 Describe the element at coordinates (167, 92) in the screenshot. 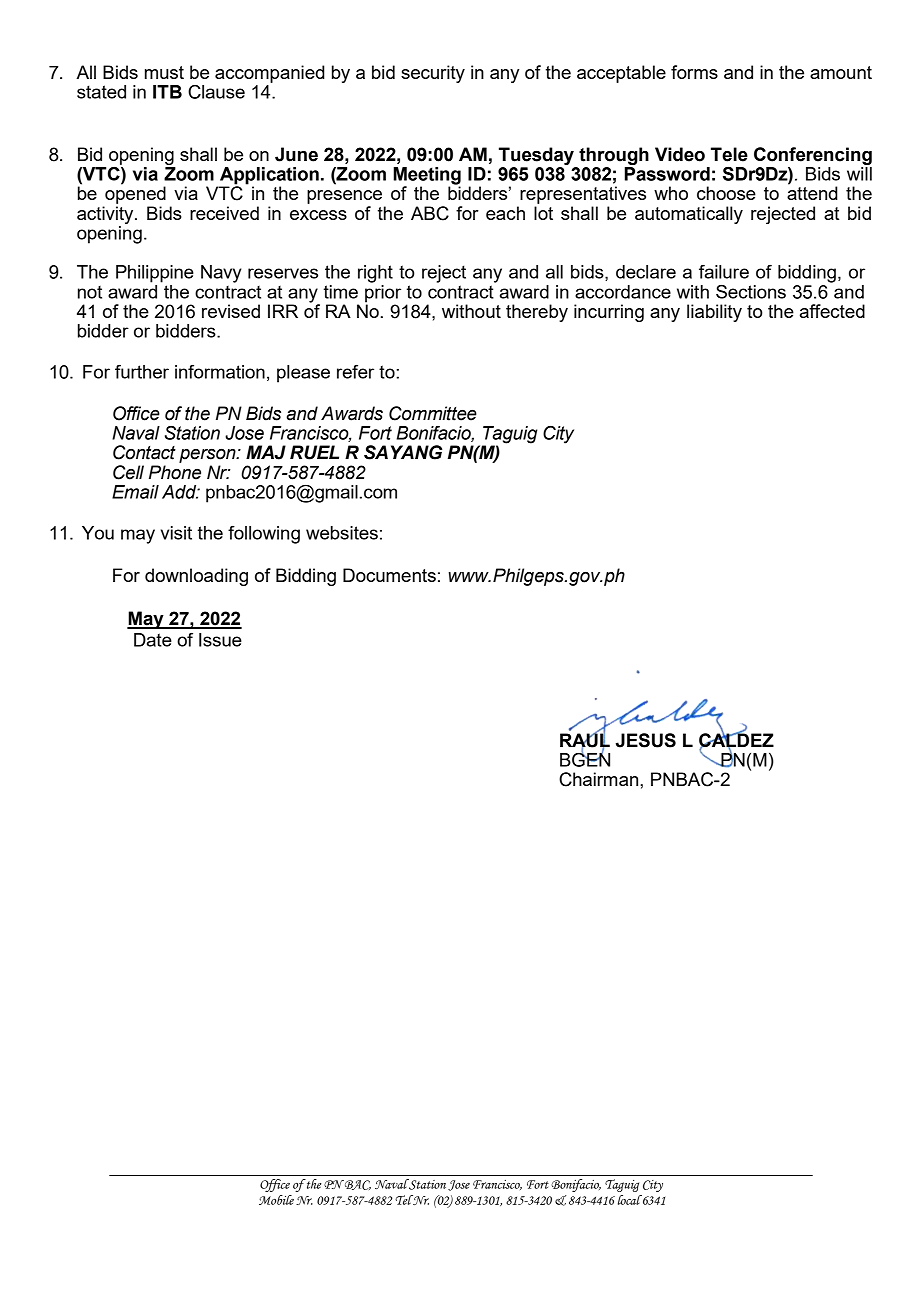

I see `ITB` at that location.
